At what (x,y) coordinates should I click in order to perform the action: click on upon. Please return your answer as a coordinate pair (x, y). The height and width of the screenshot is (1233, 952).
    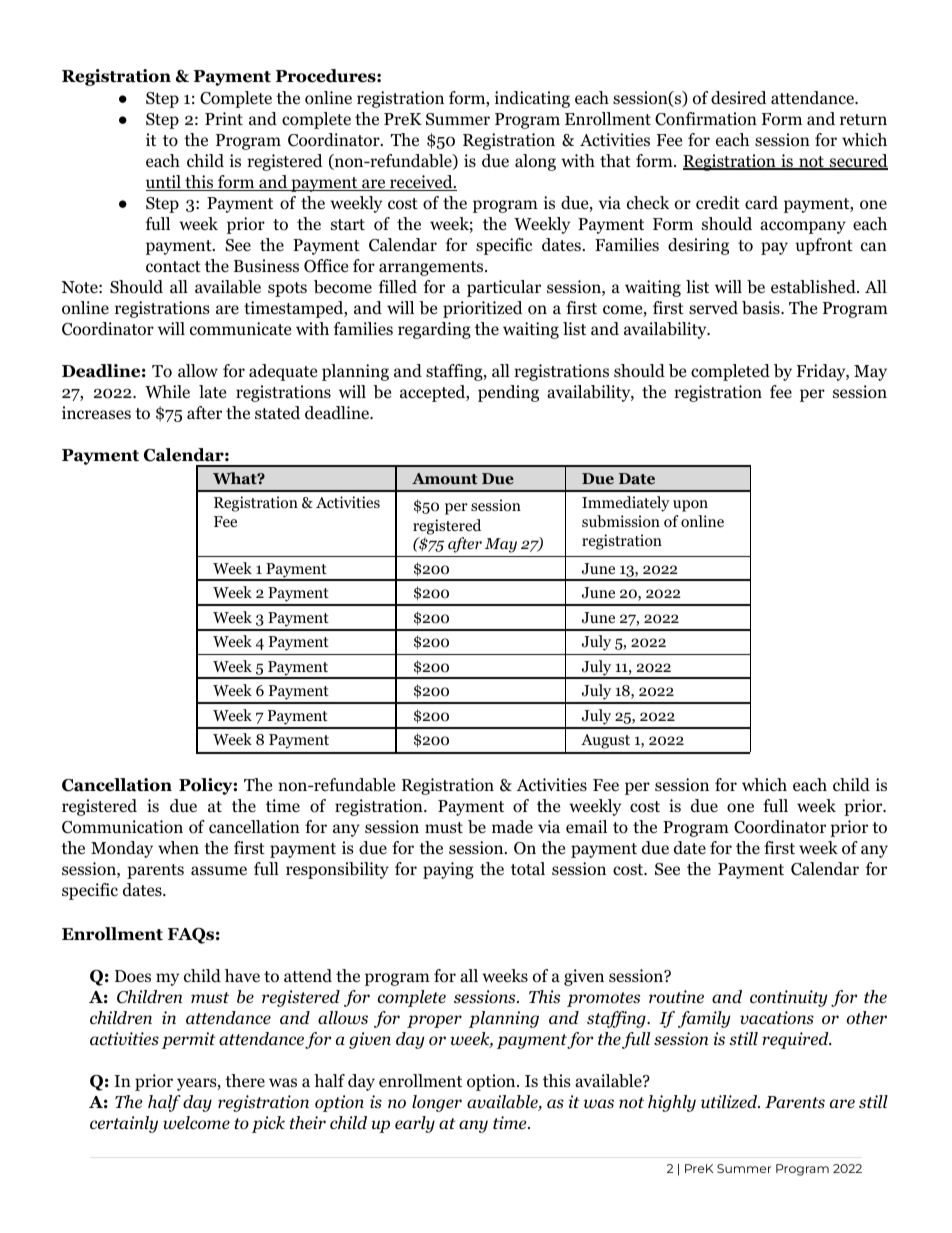
    Looking at the image, I should click on (690, 506).
